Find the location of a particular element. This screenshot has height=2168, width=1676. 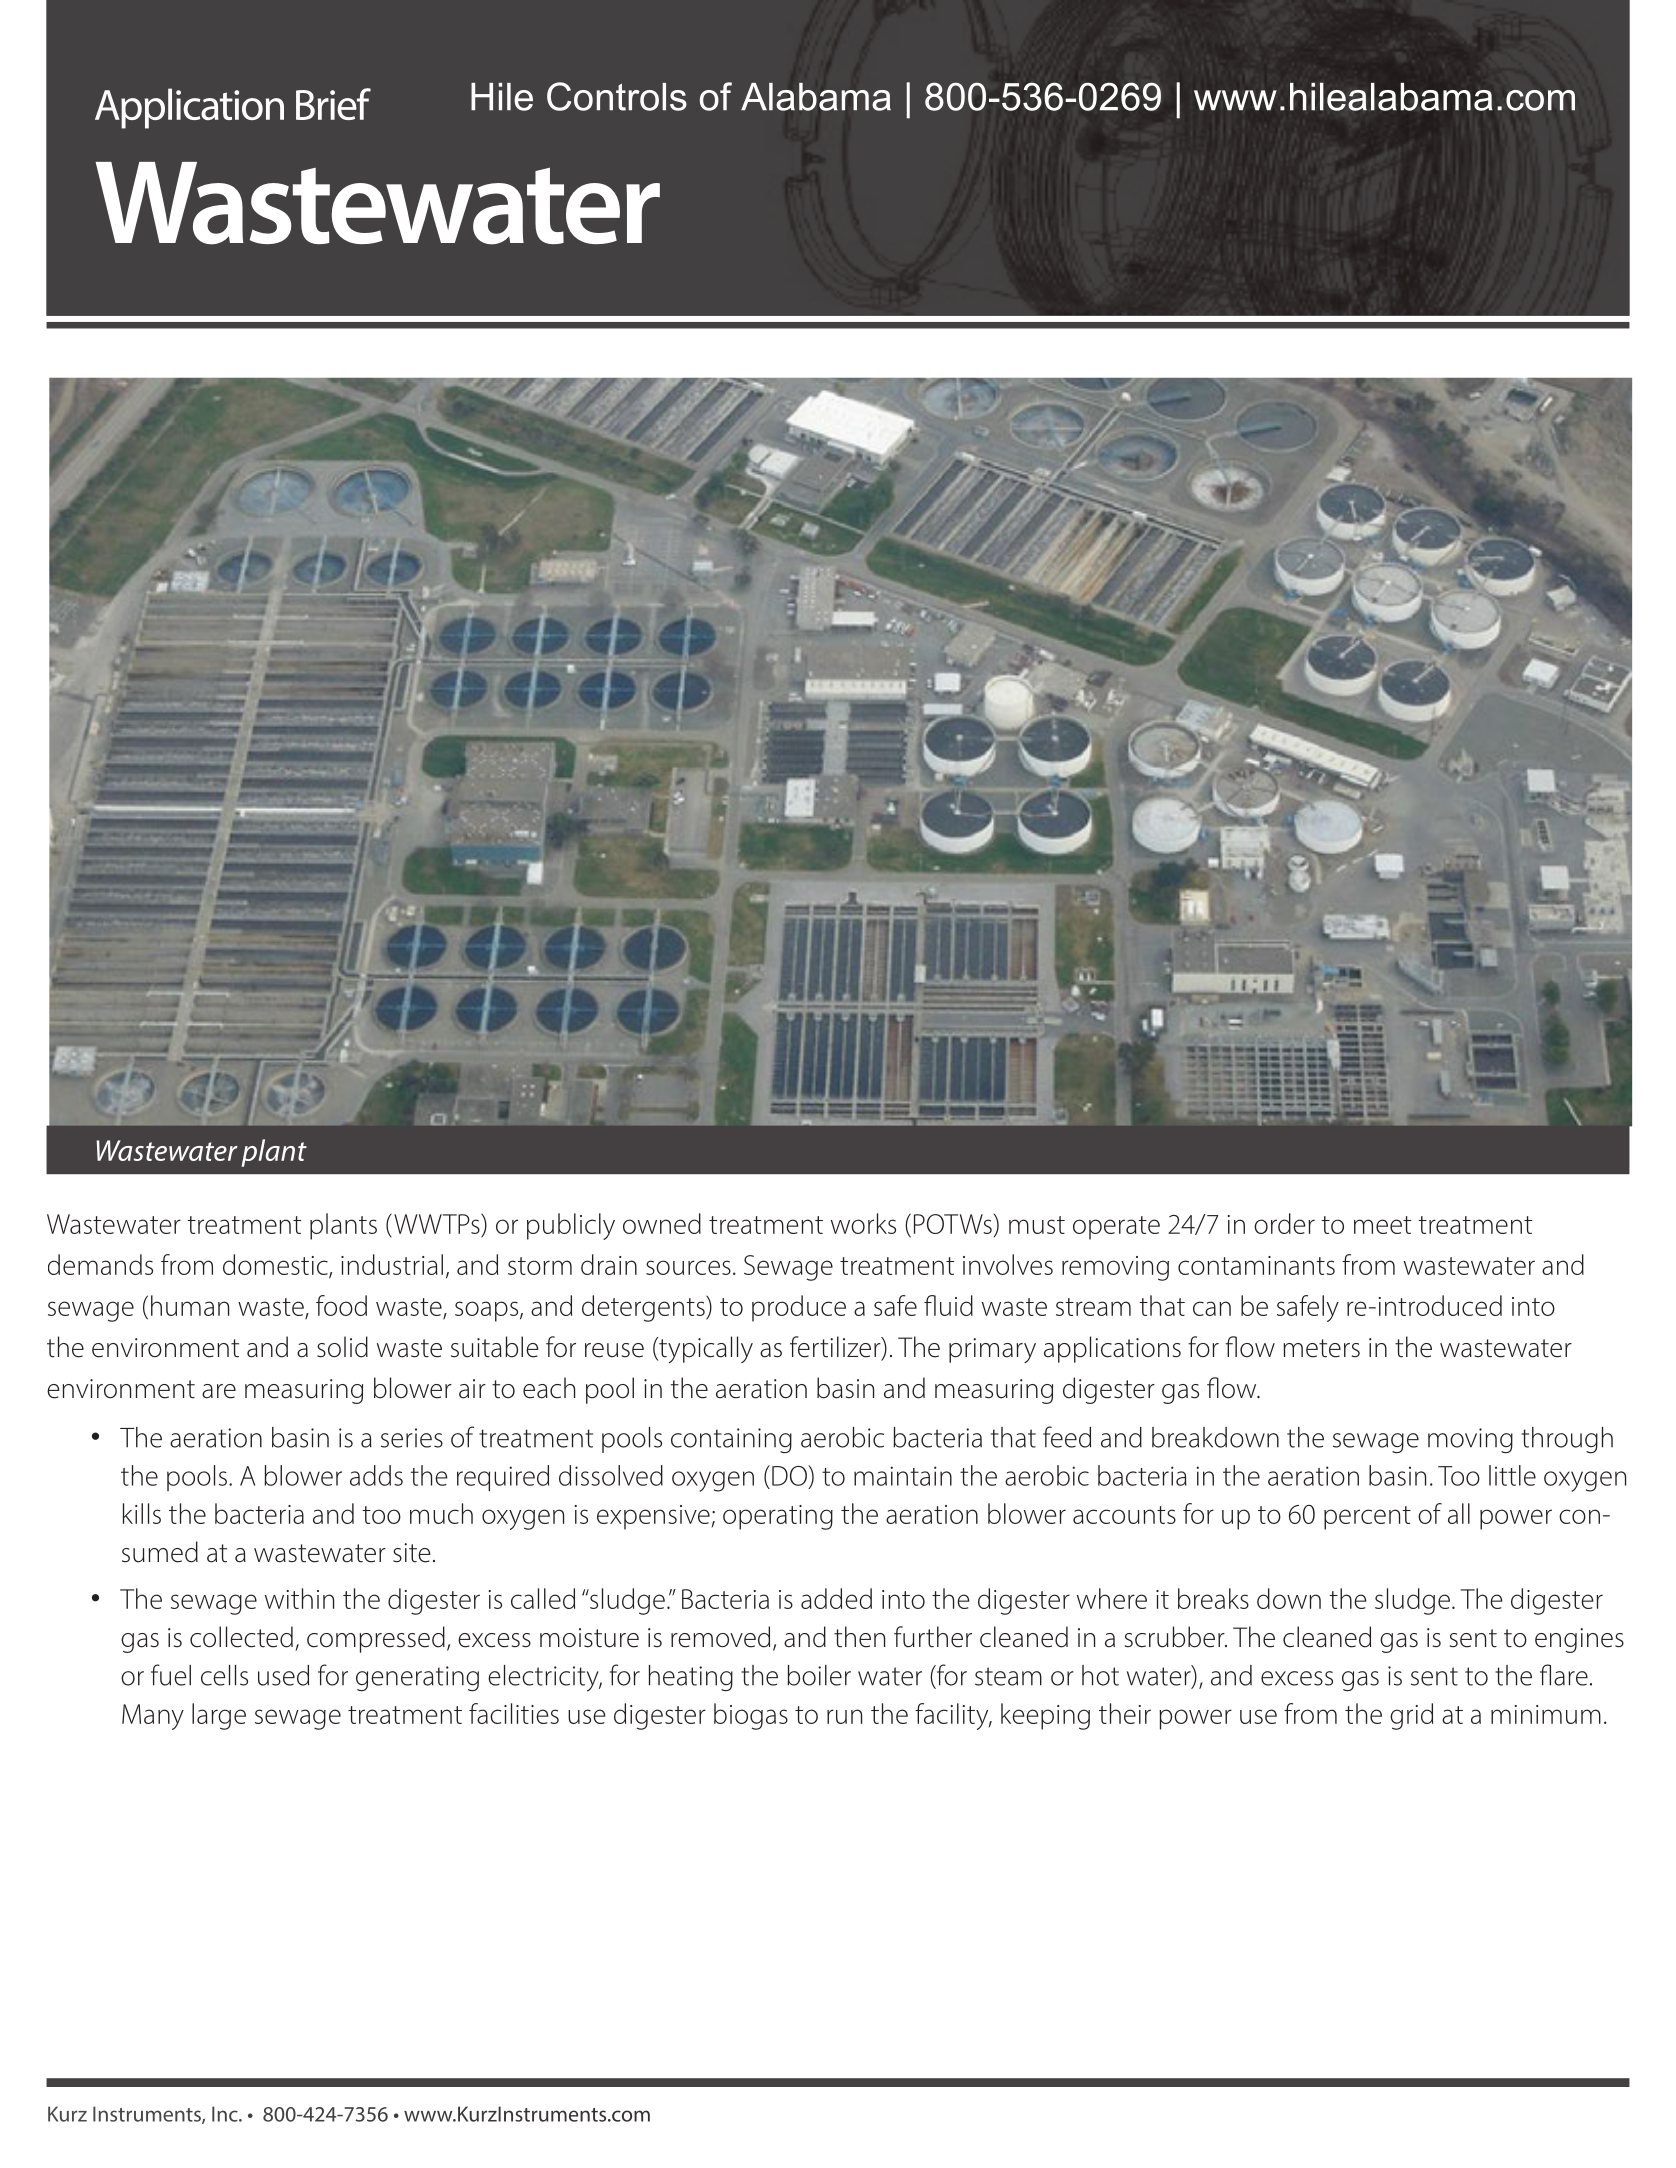

run is located at coordinates (844, 1716).
